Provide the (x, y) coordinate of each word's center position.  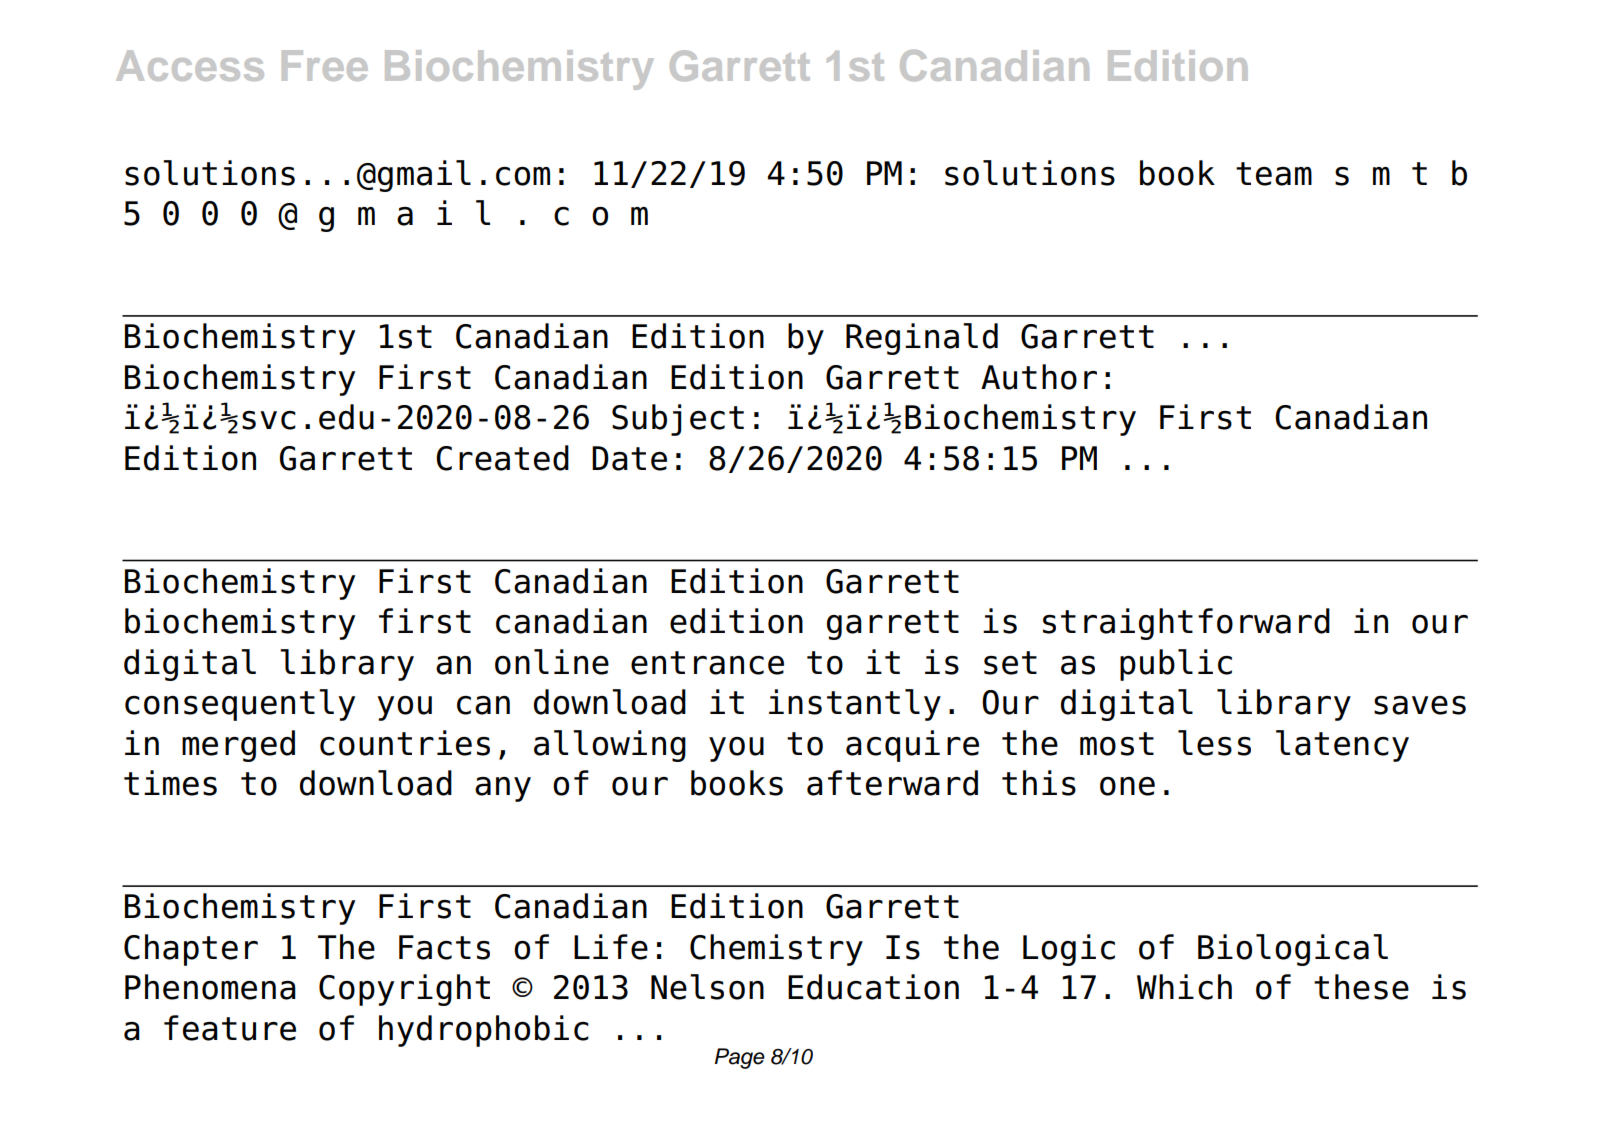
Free (325, 65)
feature (230, 1028)
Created (502, 458)
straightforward (1186, 624)
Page (740, 1058)
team (1274, 174)
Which (1184, 987)
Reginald (922, 339)
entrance (707, 663)
